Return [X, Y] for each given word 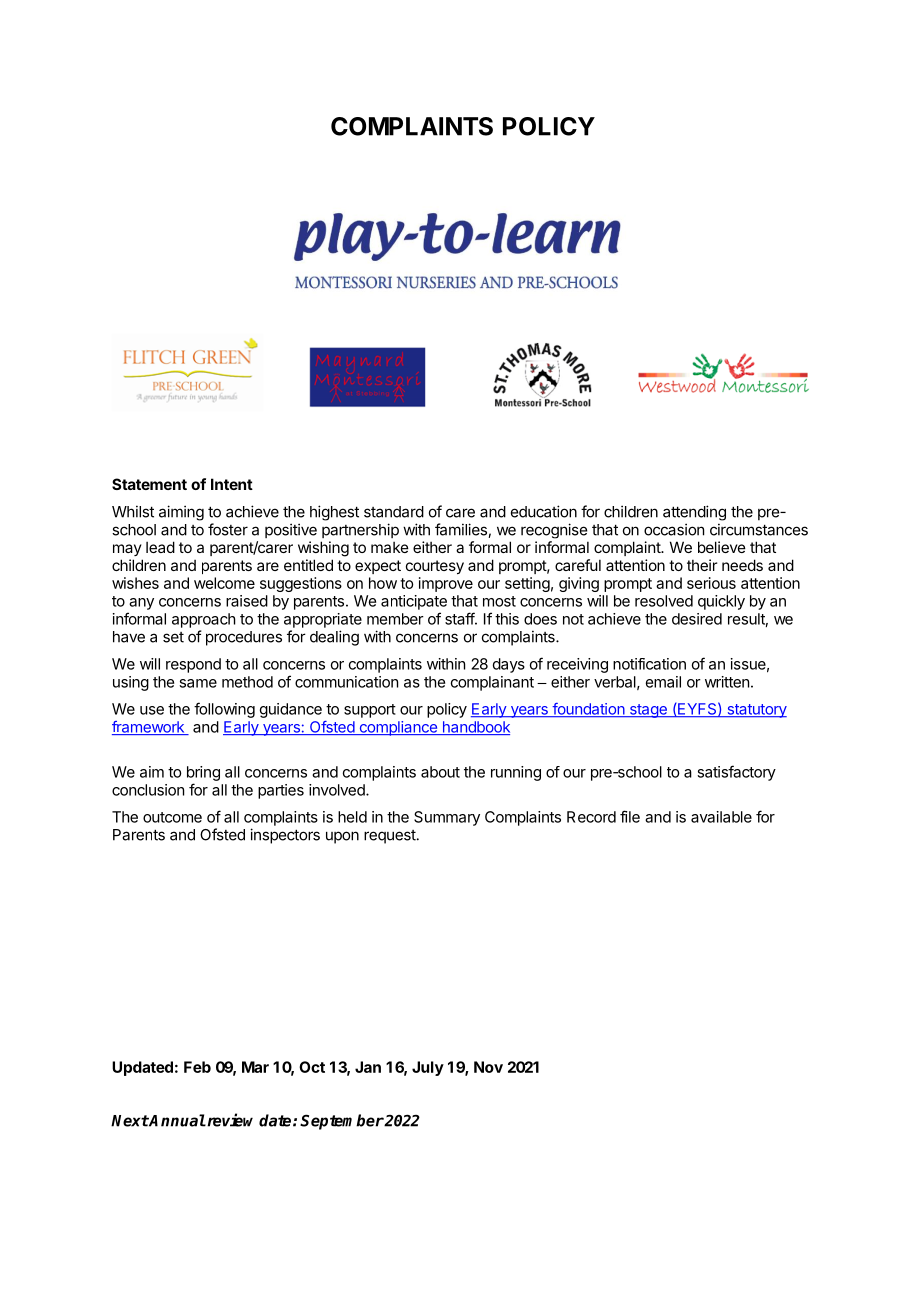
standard [394, 512]
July [428, 1068]
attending [694, 513]
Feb [197, 1067]
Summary [447, 818]
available [721, 817]
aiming [181, 513]
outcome [172, 817]
